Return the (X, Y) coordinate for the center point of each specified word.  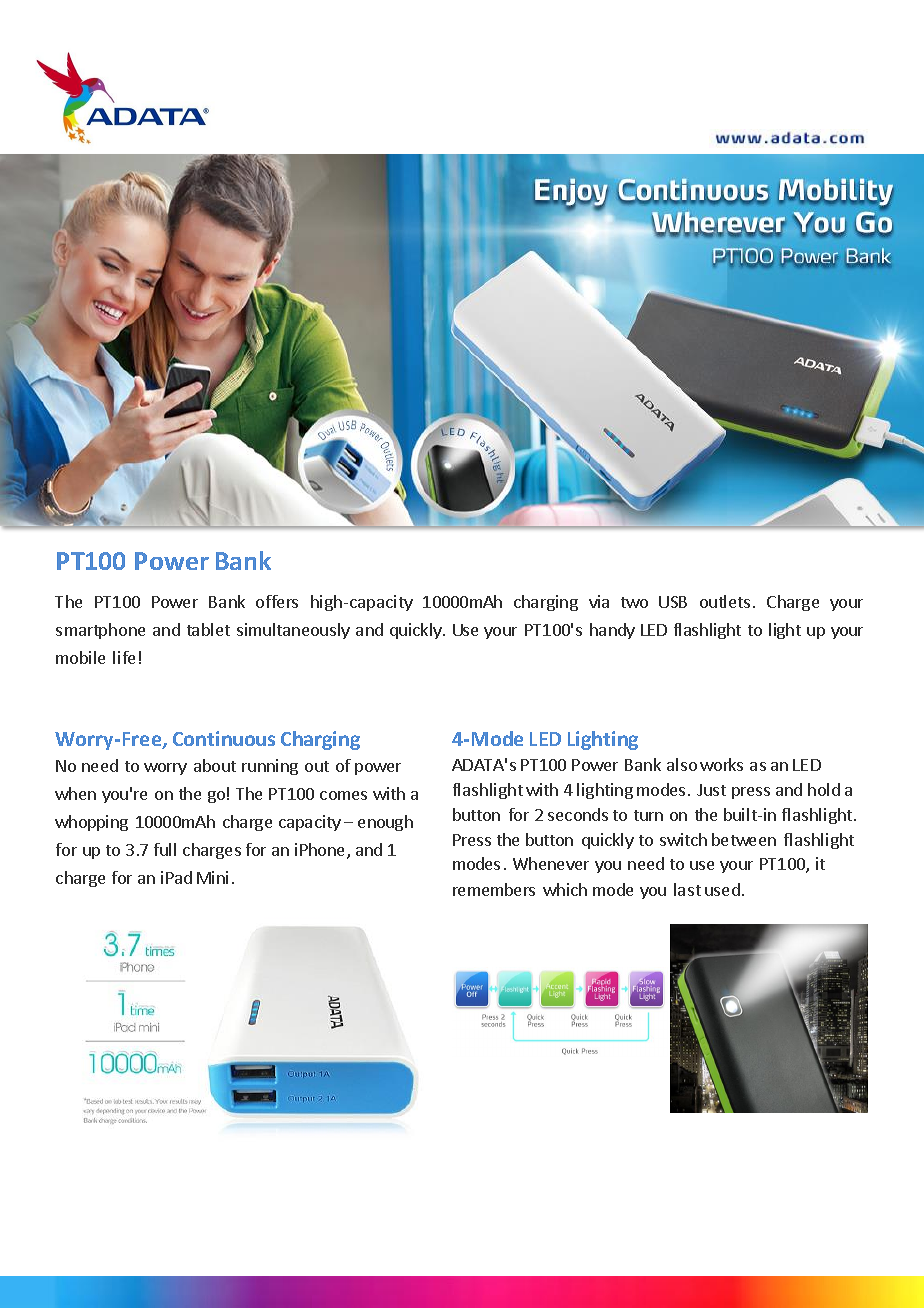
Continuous (224, 738)
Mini (212, 877)
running (270, 767)
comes (343, 795)
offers (277, 601)
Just (711, 790)
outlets (725, 601)
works (721, 764)
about (215, 765)
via (599, 601)
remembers (494, 889)
